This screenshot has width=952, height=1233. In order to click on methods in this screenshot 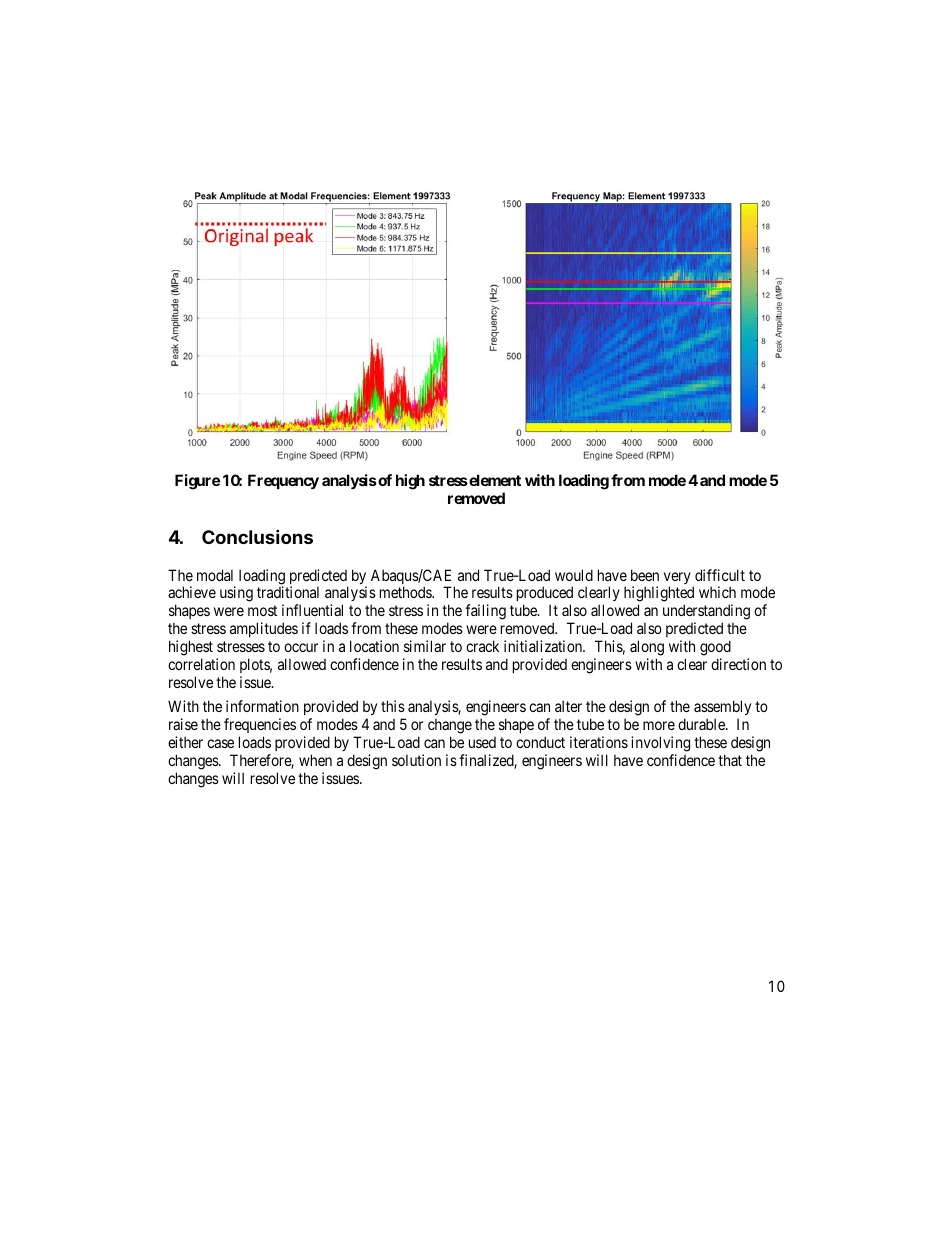, I will do `click(406, 592)`.
